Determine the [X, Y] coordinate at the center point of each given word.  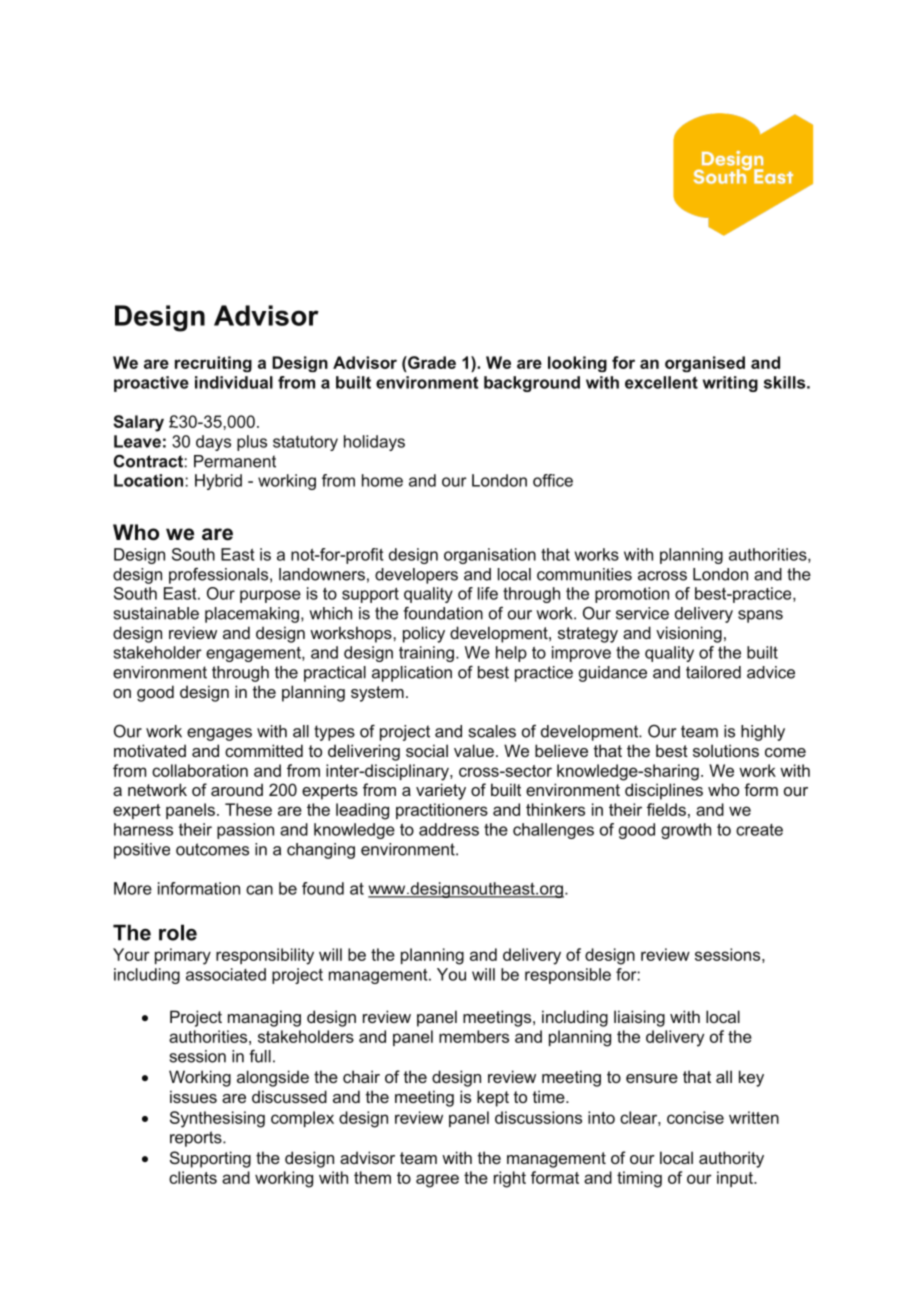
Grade [431, 362]
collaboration [200, 770]
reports [197, 1139]
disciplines [664, 791]
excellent [661, 382]
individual [234, 382]
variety [441, 791]
